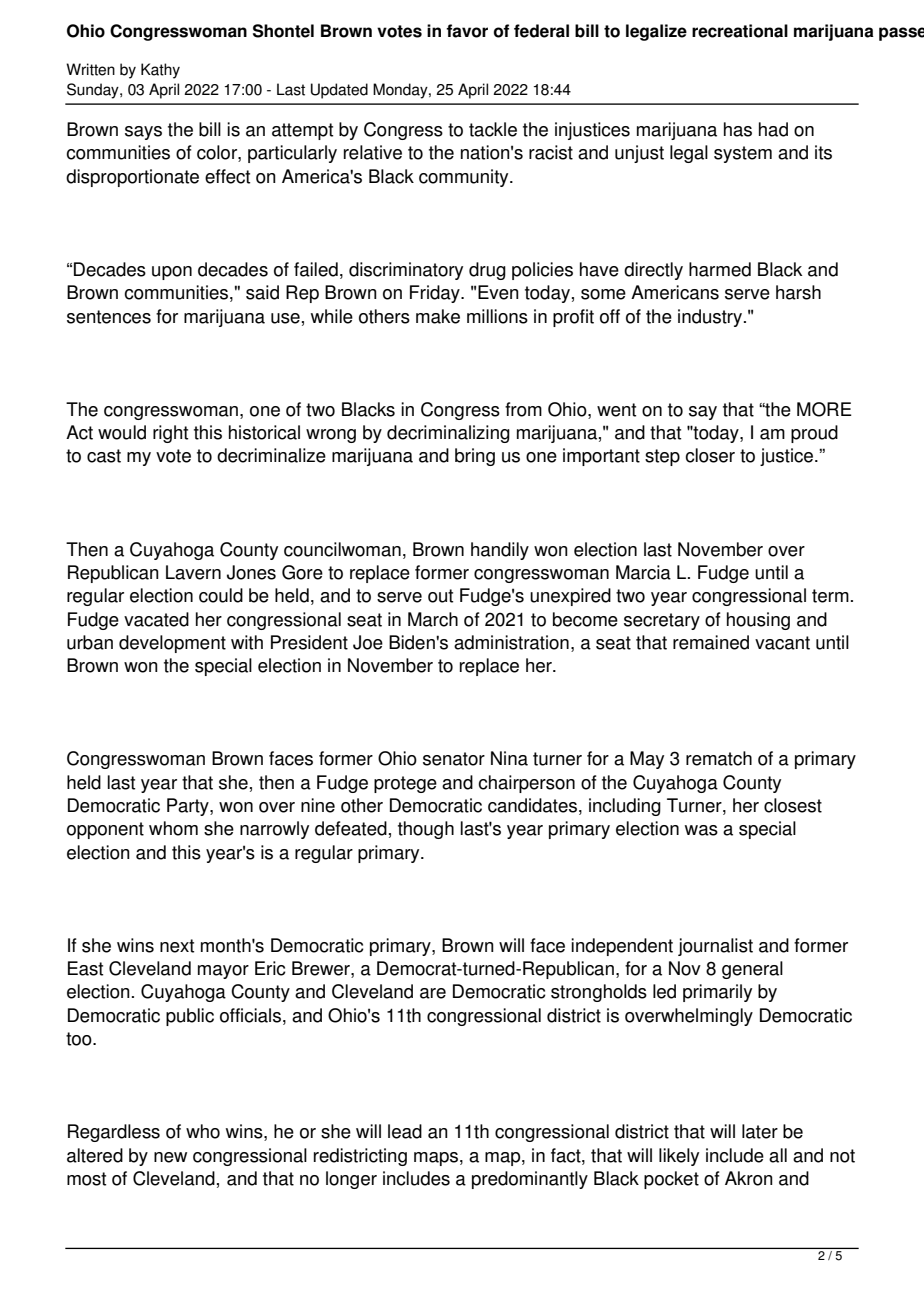 This screenshot has height=1308, width=924. Describe the element at coordinates (436, 1159) in the screenshot. I see `maps` at that location.
